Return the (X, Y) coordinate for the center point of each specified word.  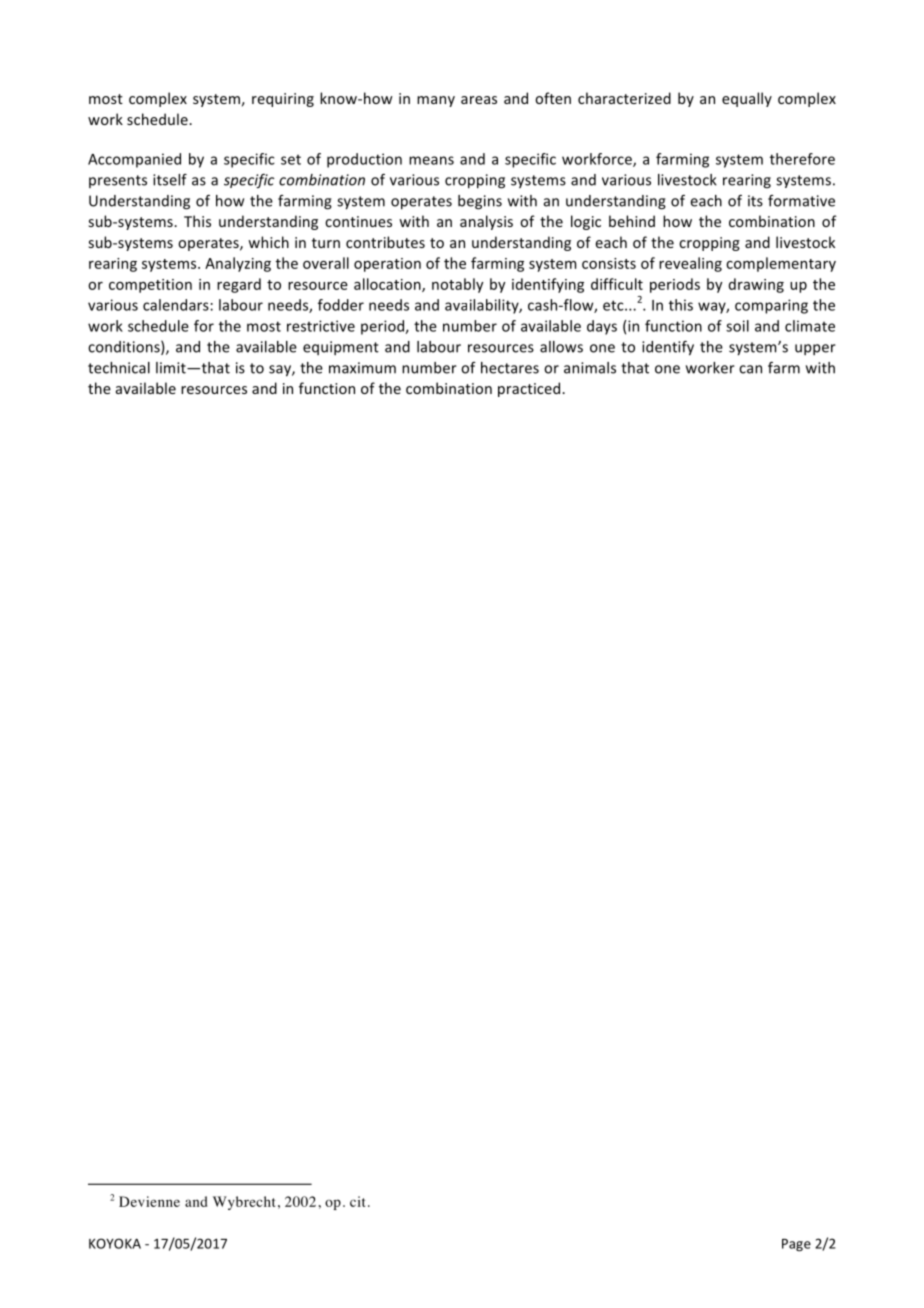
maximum (362, 368)
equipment (341, 348)
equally (747, 99)
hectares (510, 368)
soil (737, 326)
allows (561, 347)
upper (815, 349)
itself (170, 180)
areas (479, 100)
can (750, 369)
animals (590, 368)
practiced (530, 389)
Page (796, 1245)
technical (119, 368)
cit (357, 1201)
